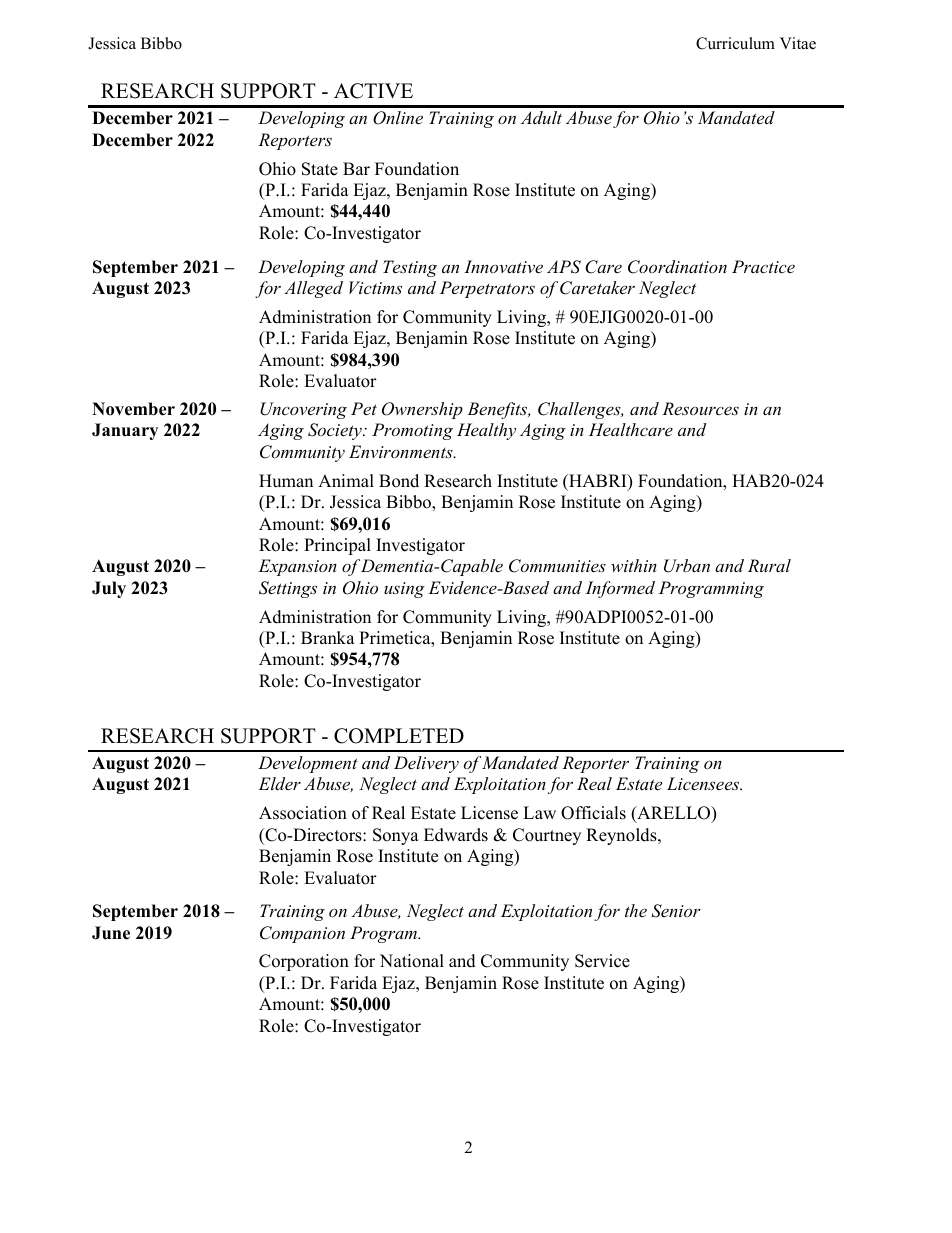 This screenshot has height=1233, width=952. I want to click on November, so click(133, 409).
